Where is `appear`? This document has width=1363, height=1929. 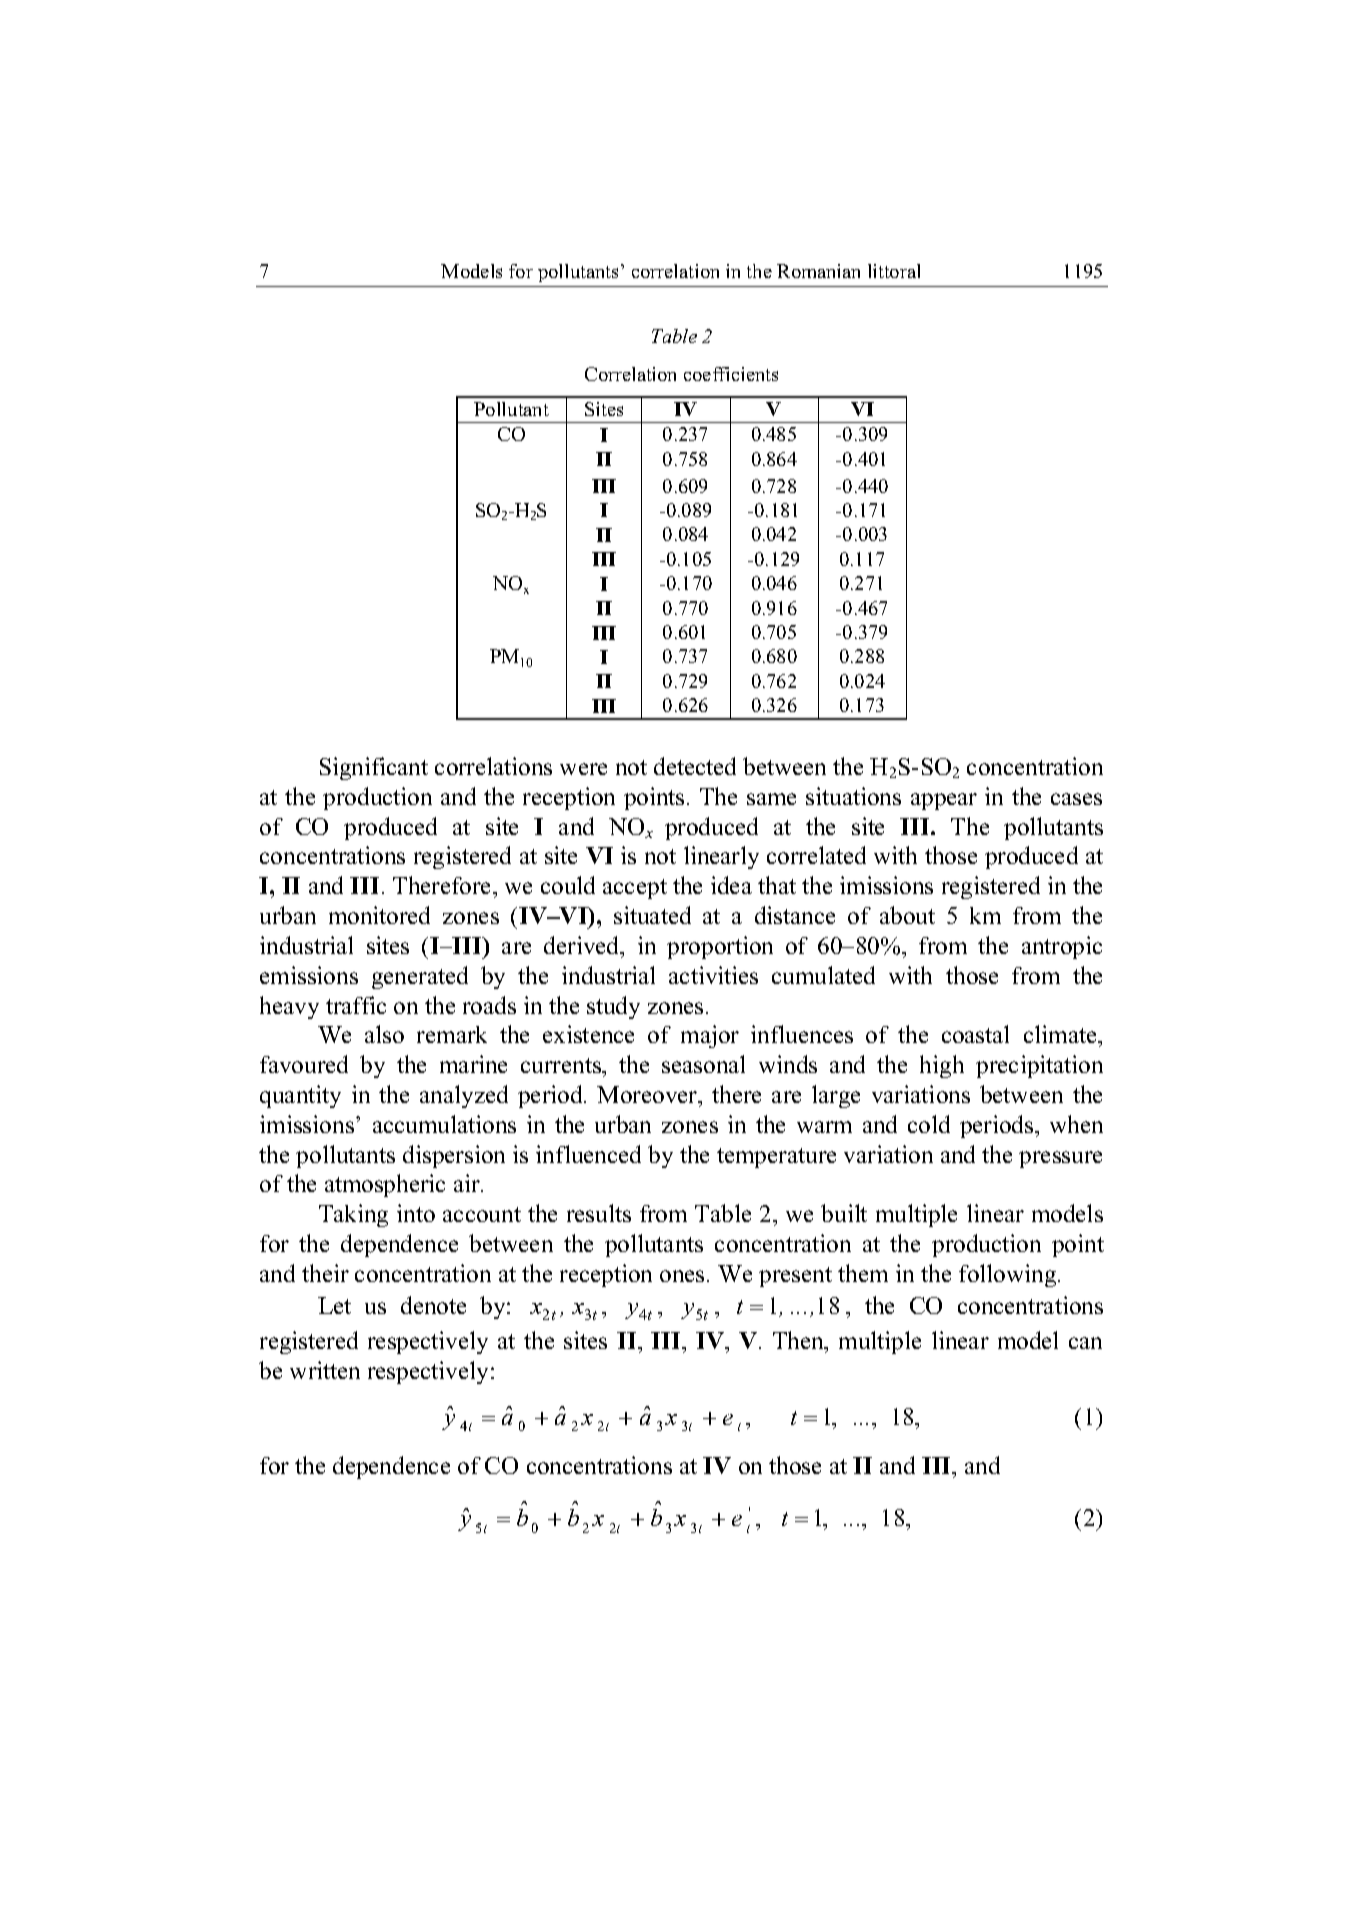 appear is located at coordinates (944, 801).
